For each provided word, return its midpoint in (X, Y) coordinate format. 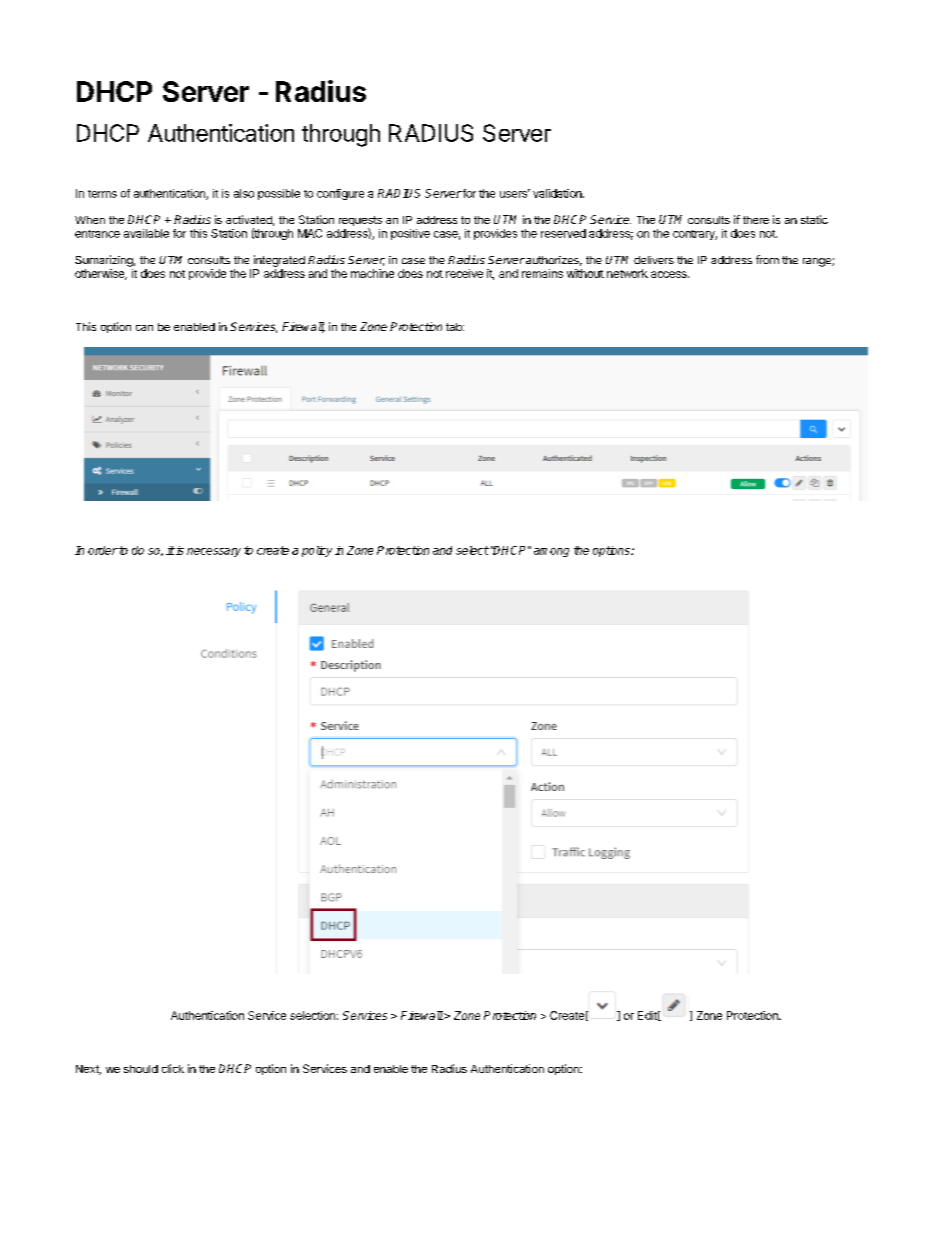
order (103, 550)
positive (410, 234)
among (551, 552)
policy (317, 551)
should (141, 1069)
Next (88, 1070)
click (173, 1068)
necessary (214, 552)
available (146, 233)
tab (455, 327)
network (627, 273)
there (756, 220)
